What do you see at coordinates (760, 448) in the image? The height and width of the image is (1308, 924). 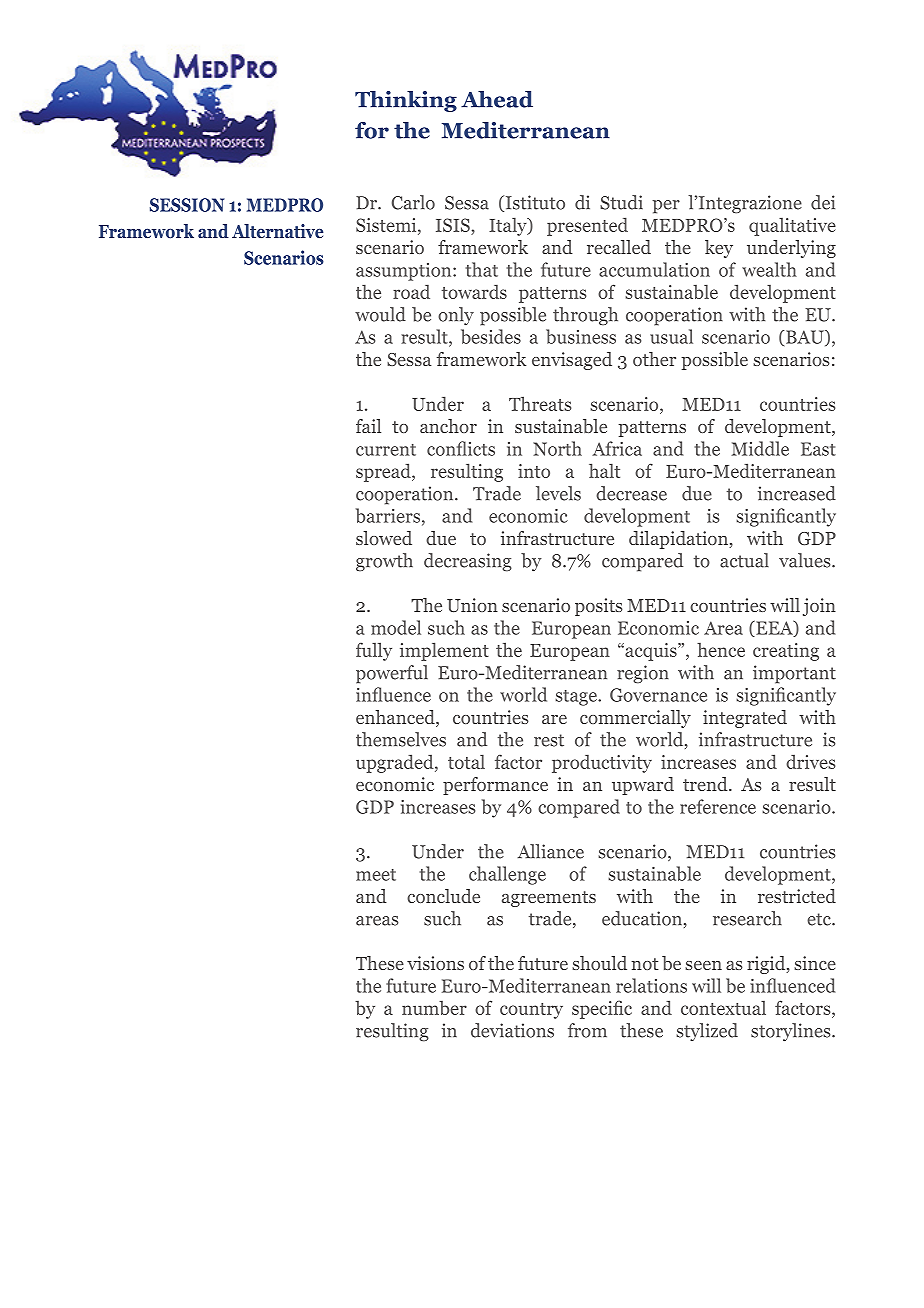 I see `Middle` at bounding box center [760, 448].
